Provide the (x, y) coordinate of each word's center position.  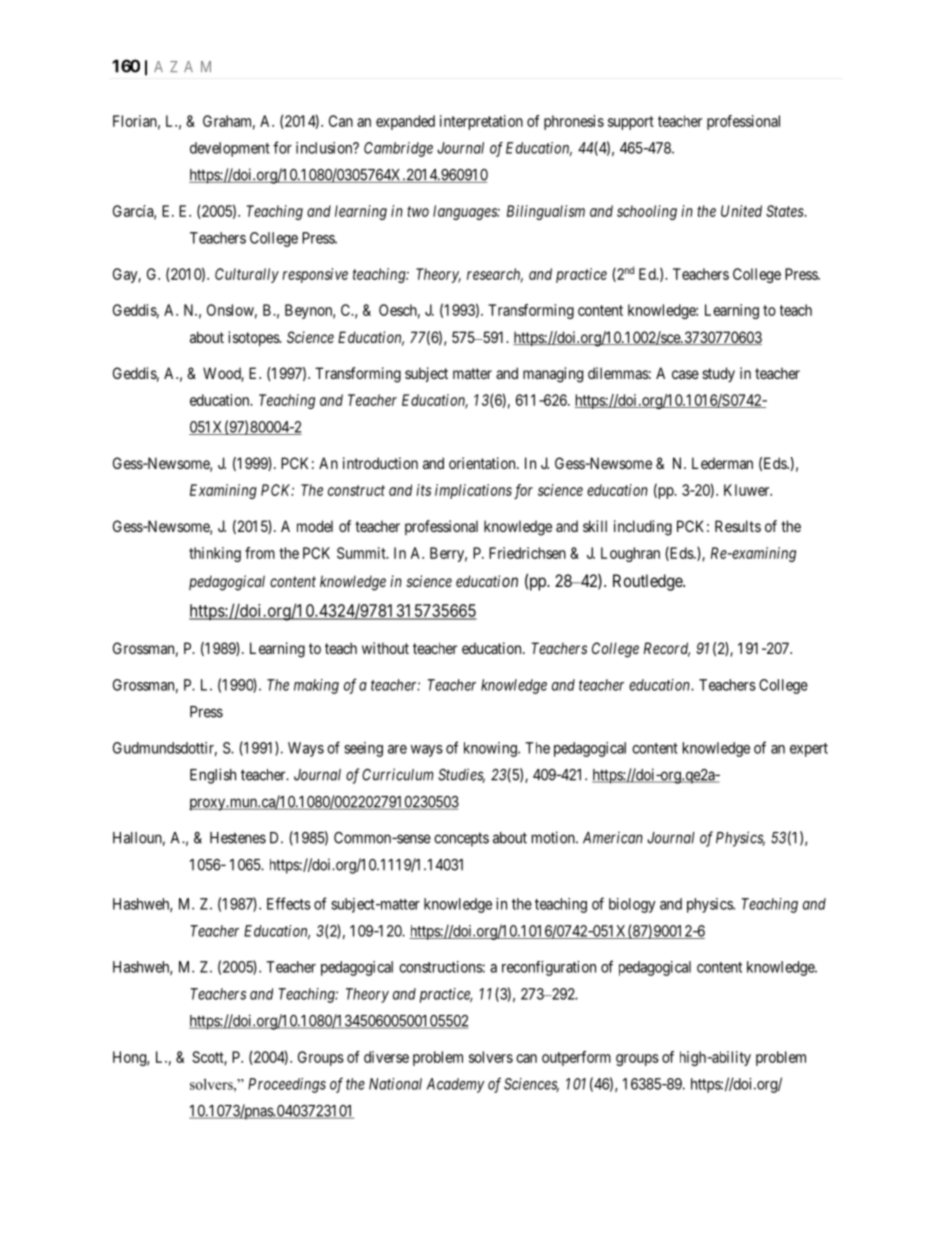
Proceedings (287, 1085)
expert (809, 750)
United (741, 211)
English (213, 776)
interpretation (481, 122)
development (230, 149)
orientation (483, 463)
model (315, 526)
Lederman (722, 463)
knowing (491, 749)
